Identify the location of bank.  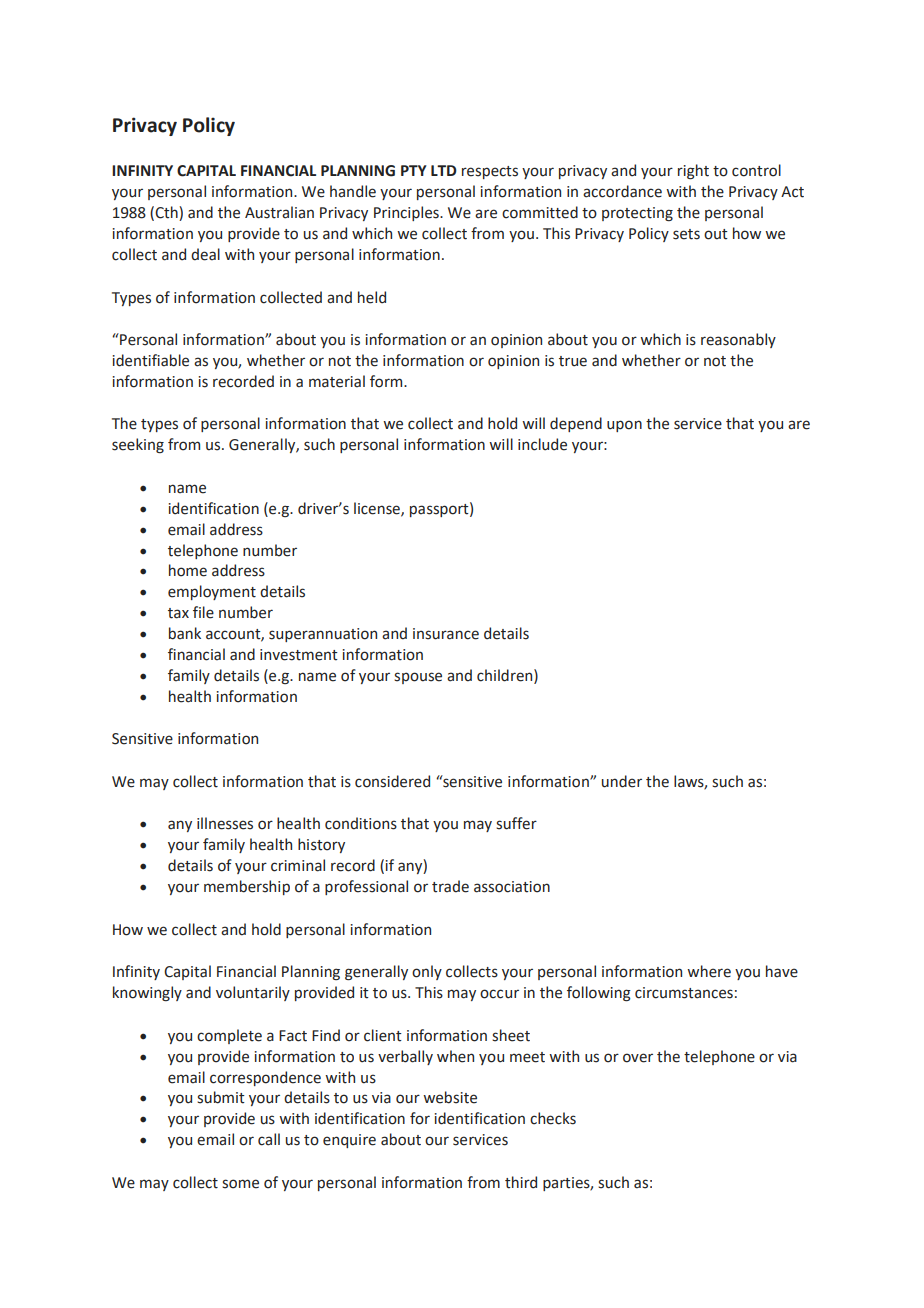
(185, 633).
